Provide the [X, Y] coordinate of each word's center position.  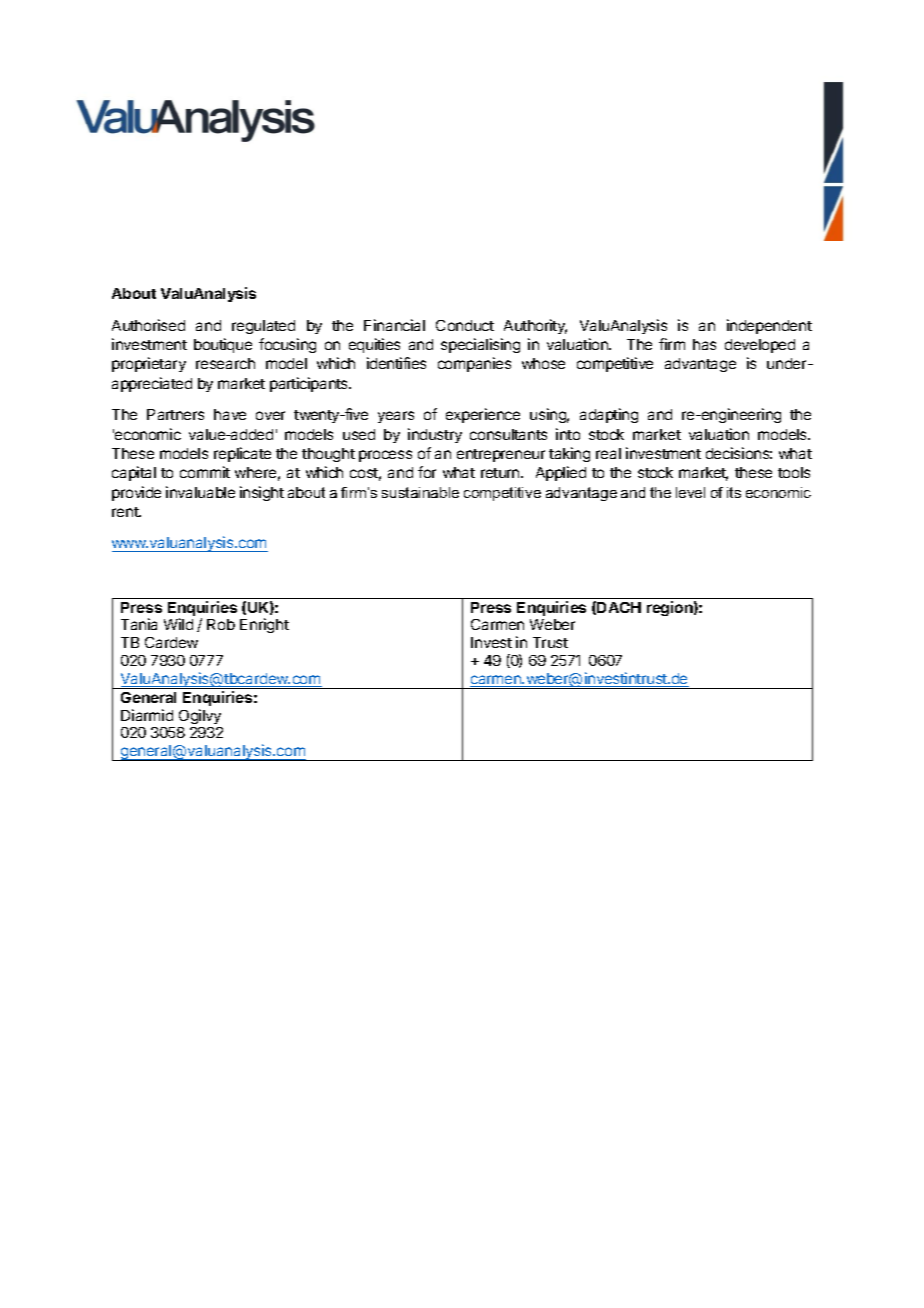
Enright [264, 625]
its [734, 492]
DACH [619, 607]
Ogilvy [200, 716]
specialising [480, 345]
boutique [223, 345]
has [704, 344]
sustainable [420, 492]
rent [126, 512]
